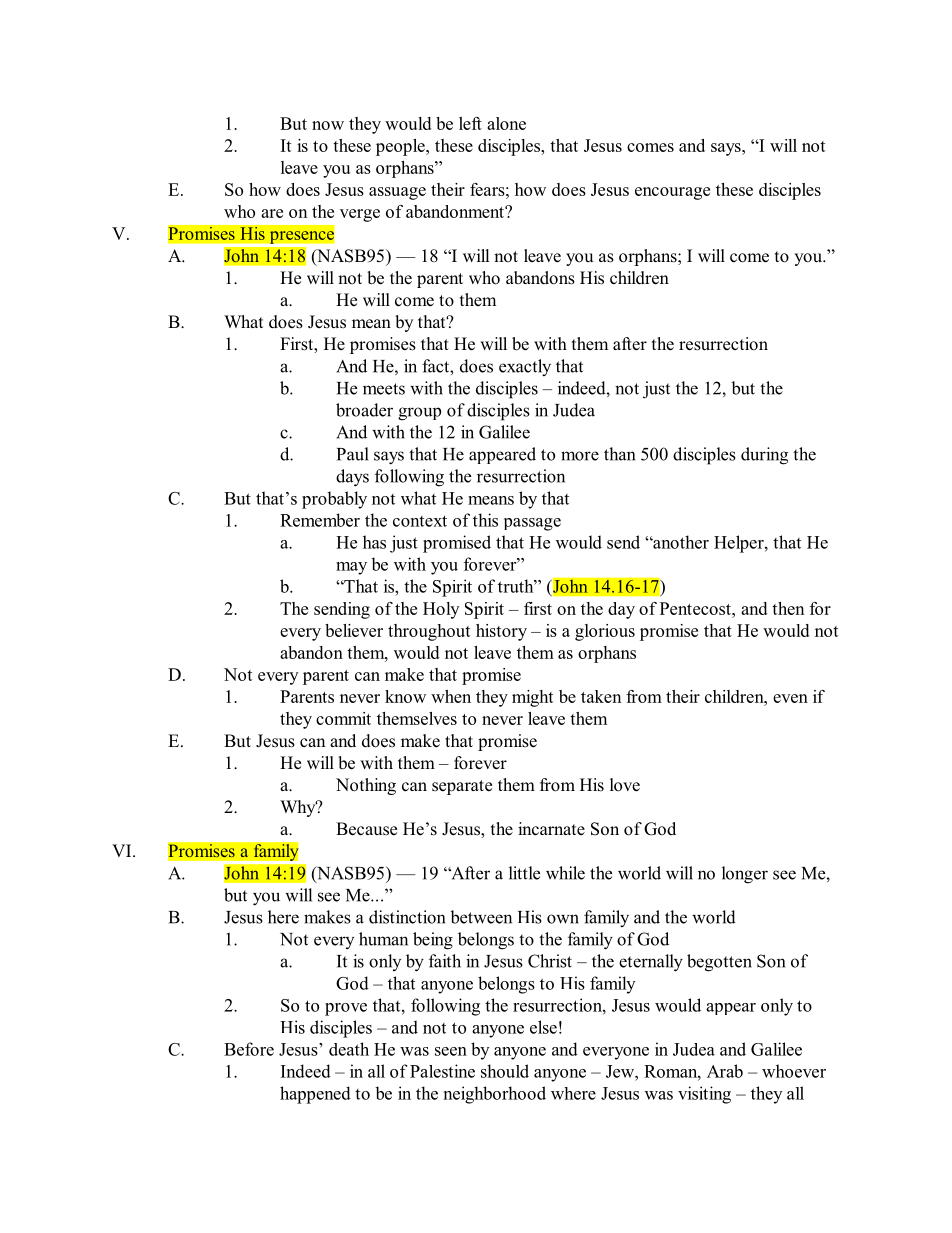 This screenshot has height=1233, width=952. I want to click on happened, so click(315, 1095).
